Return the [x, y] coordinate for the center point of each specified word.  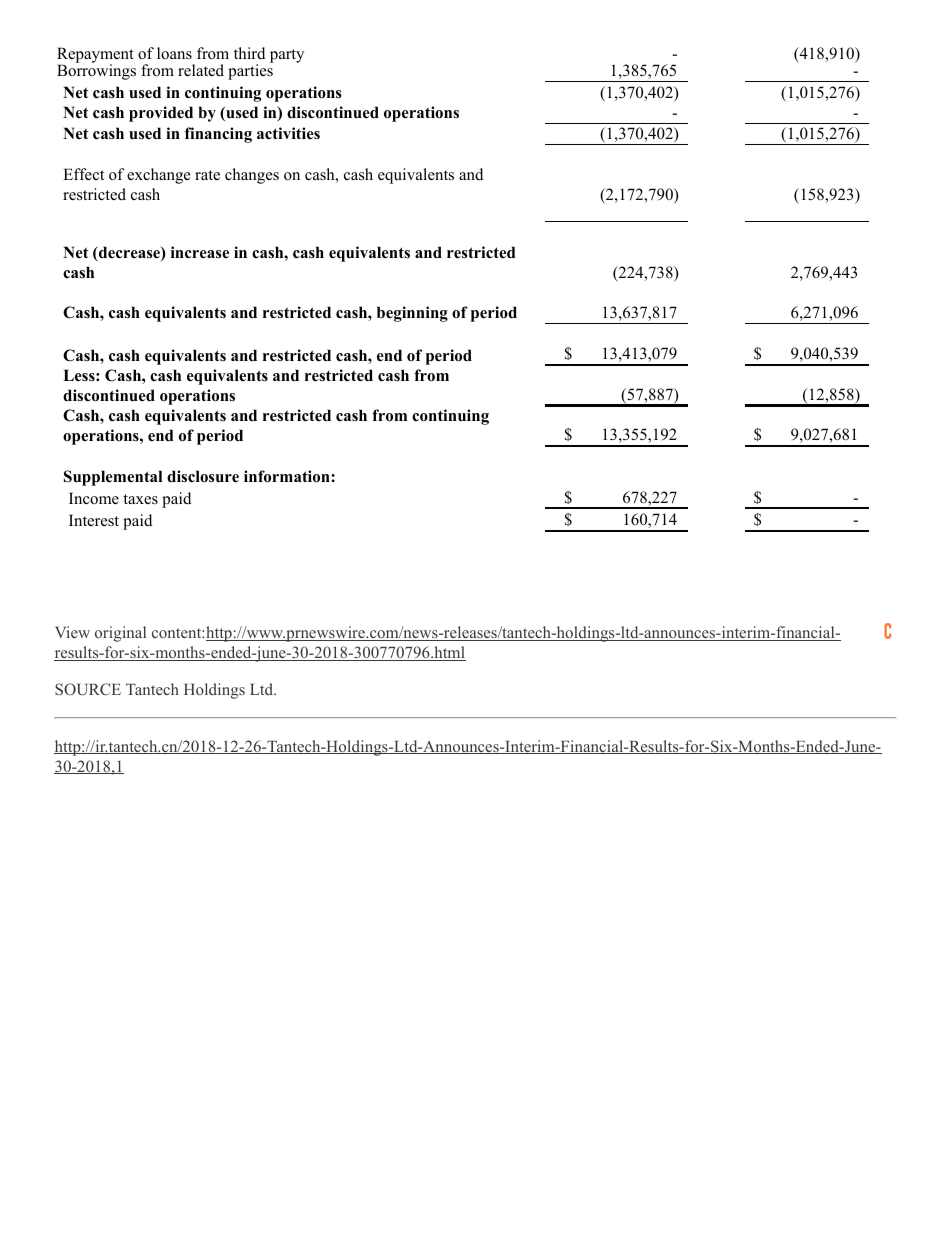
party [287, 56]
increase [200, 252]
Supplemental [113, 478]
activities [288, 133]
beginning [412, 314]
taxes [140, 499]
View [72, 632]
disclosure [203, 476]
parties [250, 72]
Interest [94, 520]
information [288, 476]
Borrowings [96, 72]
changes [252, 176]
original [120, 634]
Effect [83, 174]
